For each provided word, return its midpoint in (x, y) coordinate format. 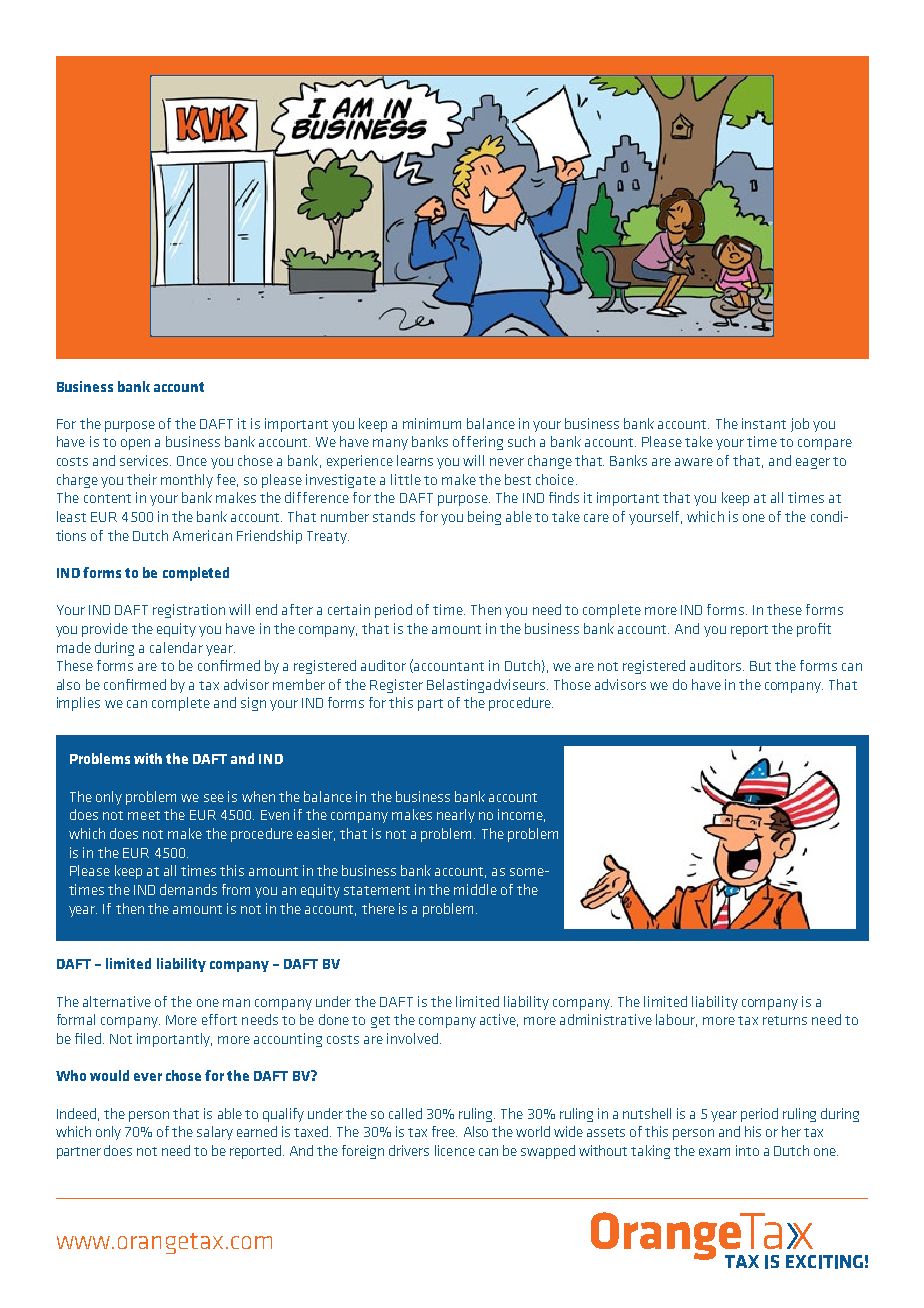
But (760, 666)
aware (694, 462)
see (214, 798)
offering (478, 443)
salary (215, 1133)
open (135, 444)
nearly (456, 816)
